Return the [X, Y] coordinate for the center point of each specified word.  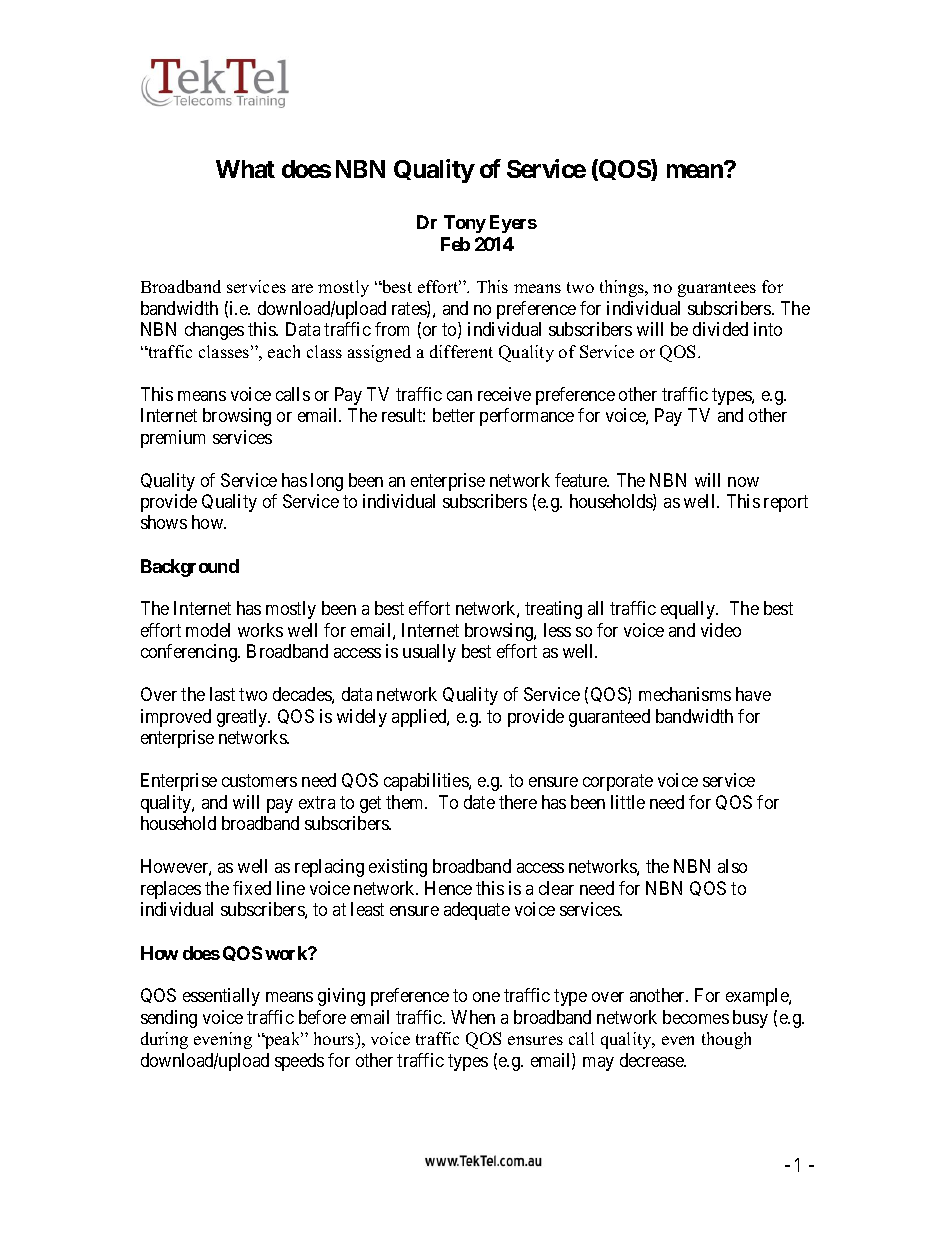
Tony [465, 224]
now [743, 482]
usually [429, 653]
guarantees [717, 289]
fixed [252, 888]
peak [283, 1040]
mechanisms [685, 694]
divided [720, 329]
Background [190, 568]
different [461, 351]
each [284, 351]
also [732, 866]
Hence [448, 888]
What [245, 169]
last [222, 694]
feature [582, 480]
